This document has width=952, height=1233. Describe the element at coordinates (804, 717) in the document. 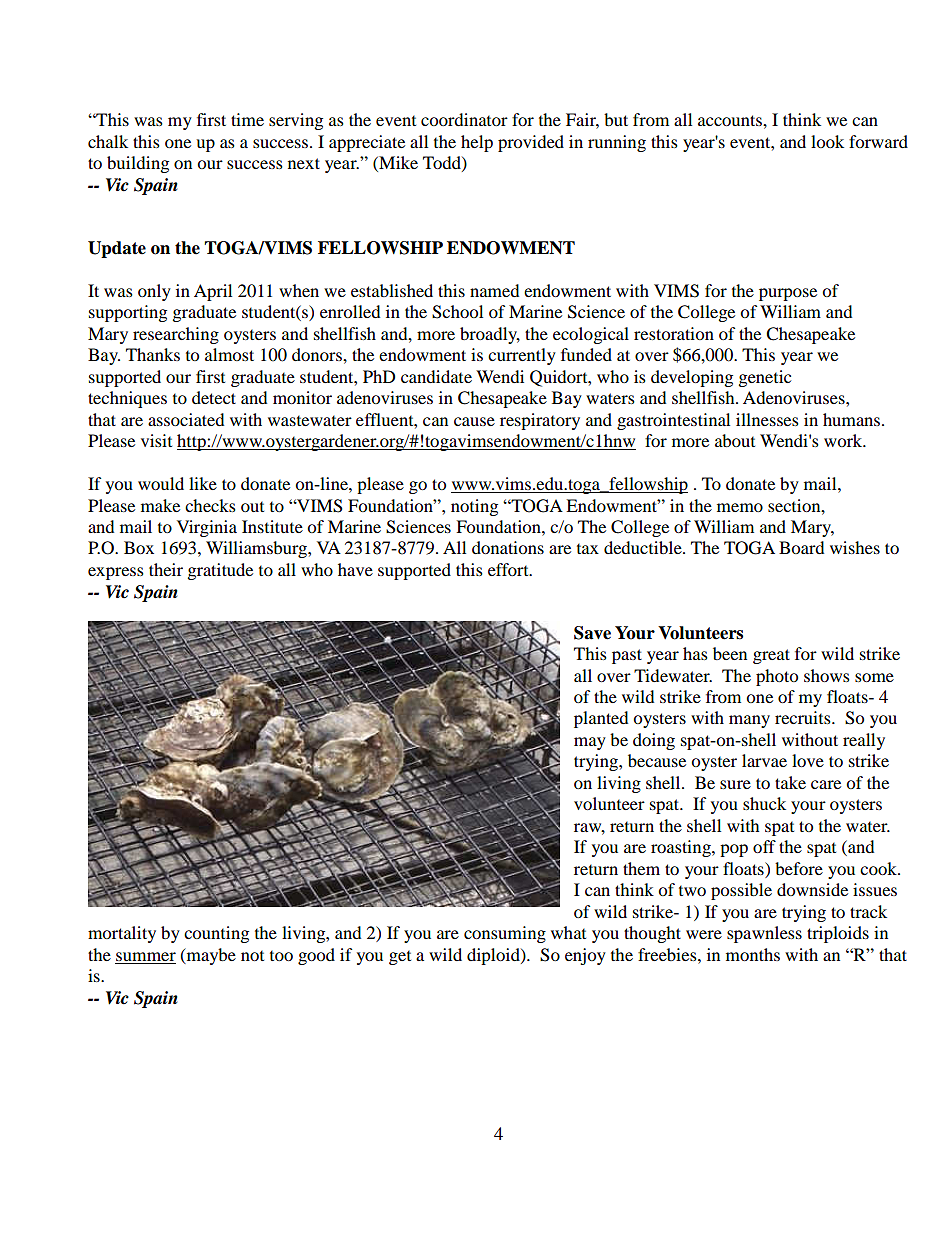

I see `recruits` at that location.
